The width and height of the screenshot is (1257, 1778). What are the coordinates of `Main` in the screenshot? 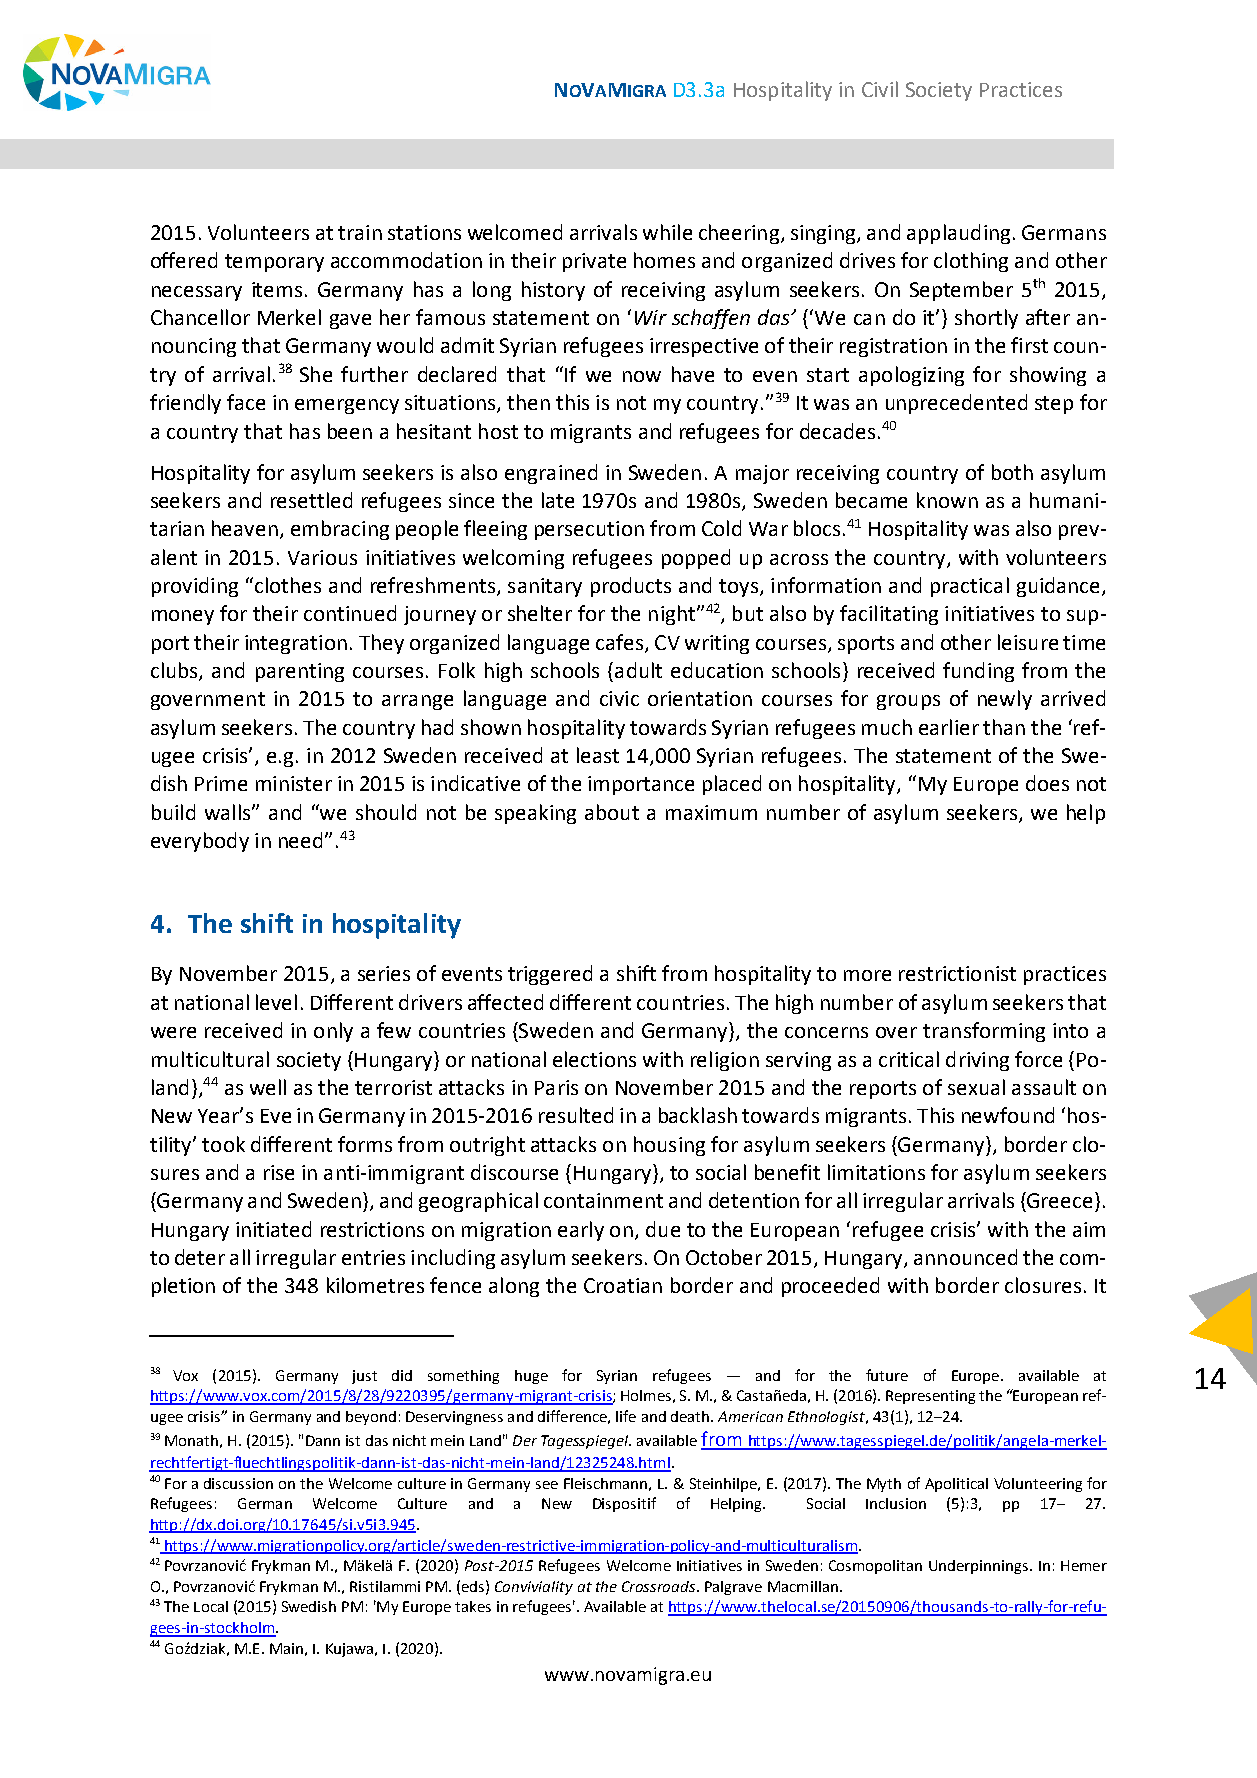 It's located at (286, 1648).
